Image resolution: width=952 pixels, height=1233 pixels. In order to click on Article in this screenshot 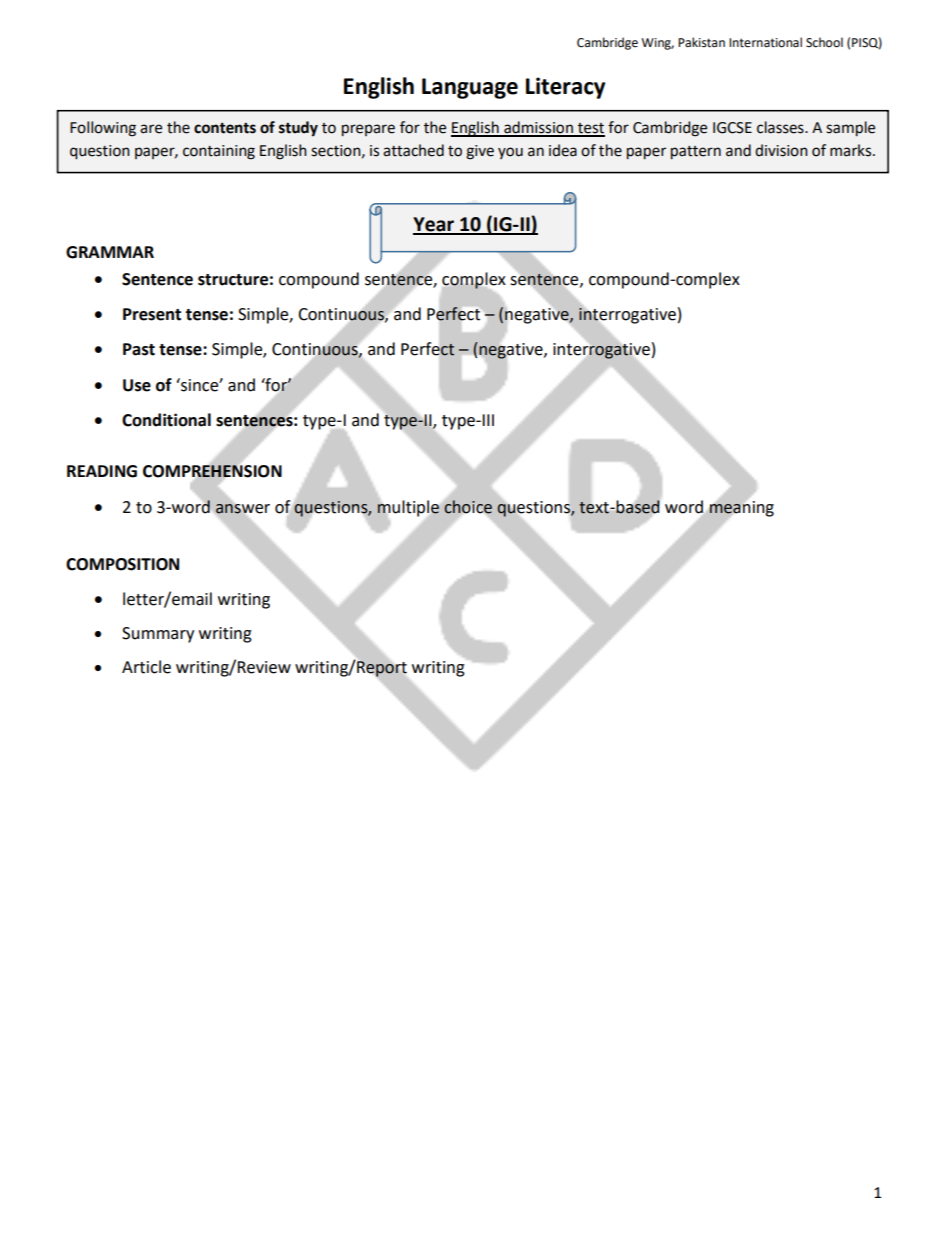, I will do `click(146, 667)`.
